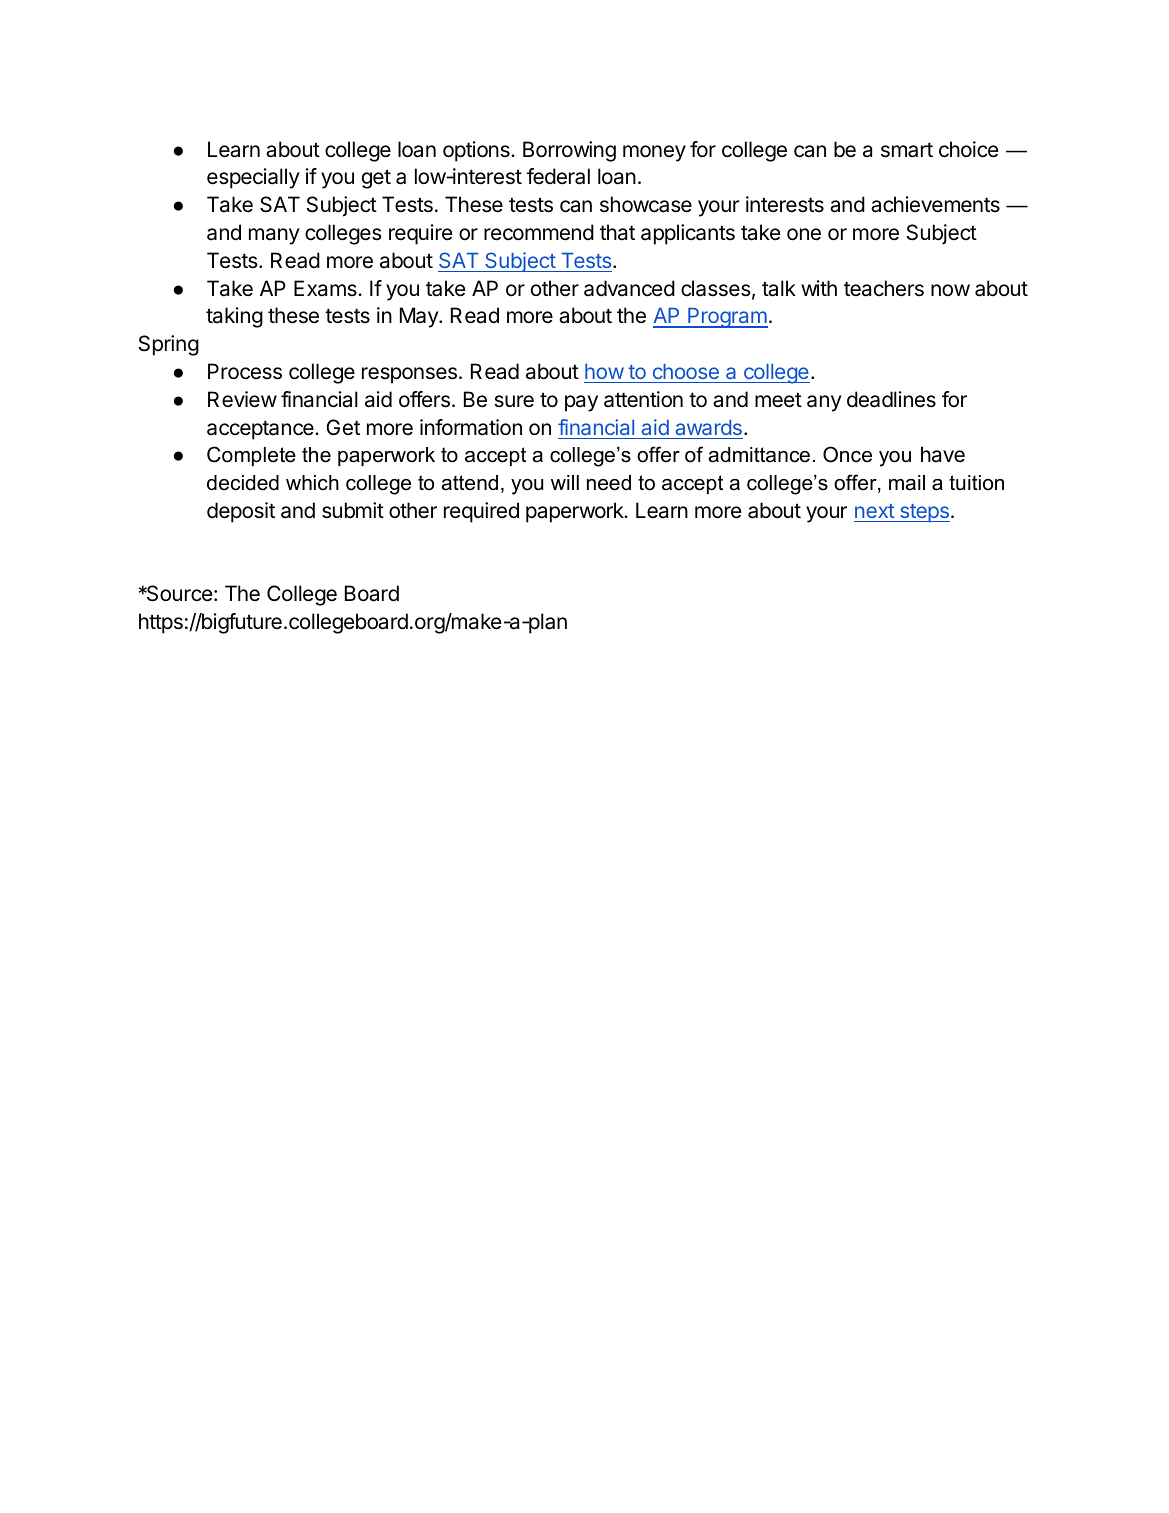 This page has width=1169, height=1513. What do you see at coordinates (241, 512) in the page?
I see `deposit` at bounding box center [241, 512].
